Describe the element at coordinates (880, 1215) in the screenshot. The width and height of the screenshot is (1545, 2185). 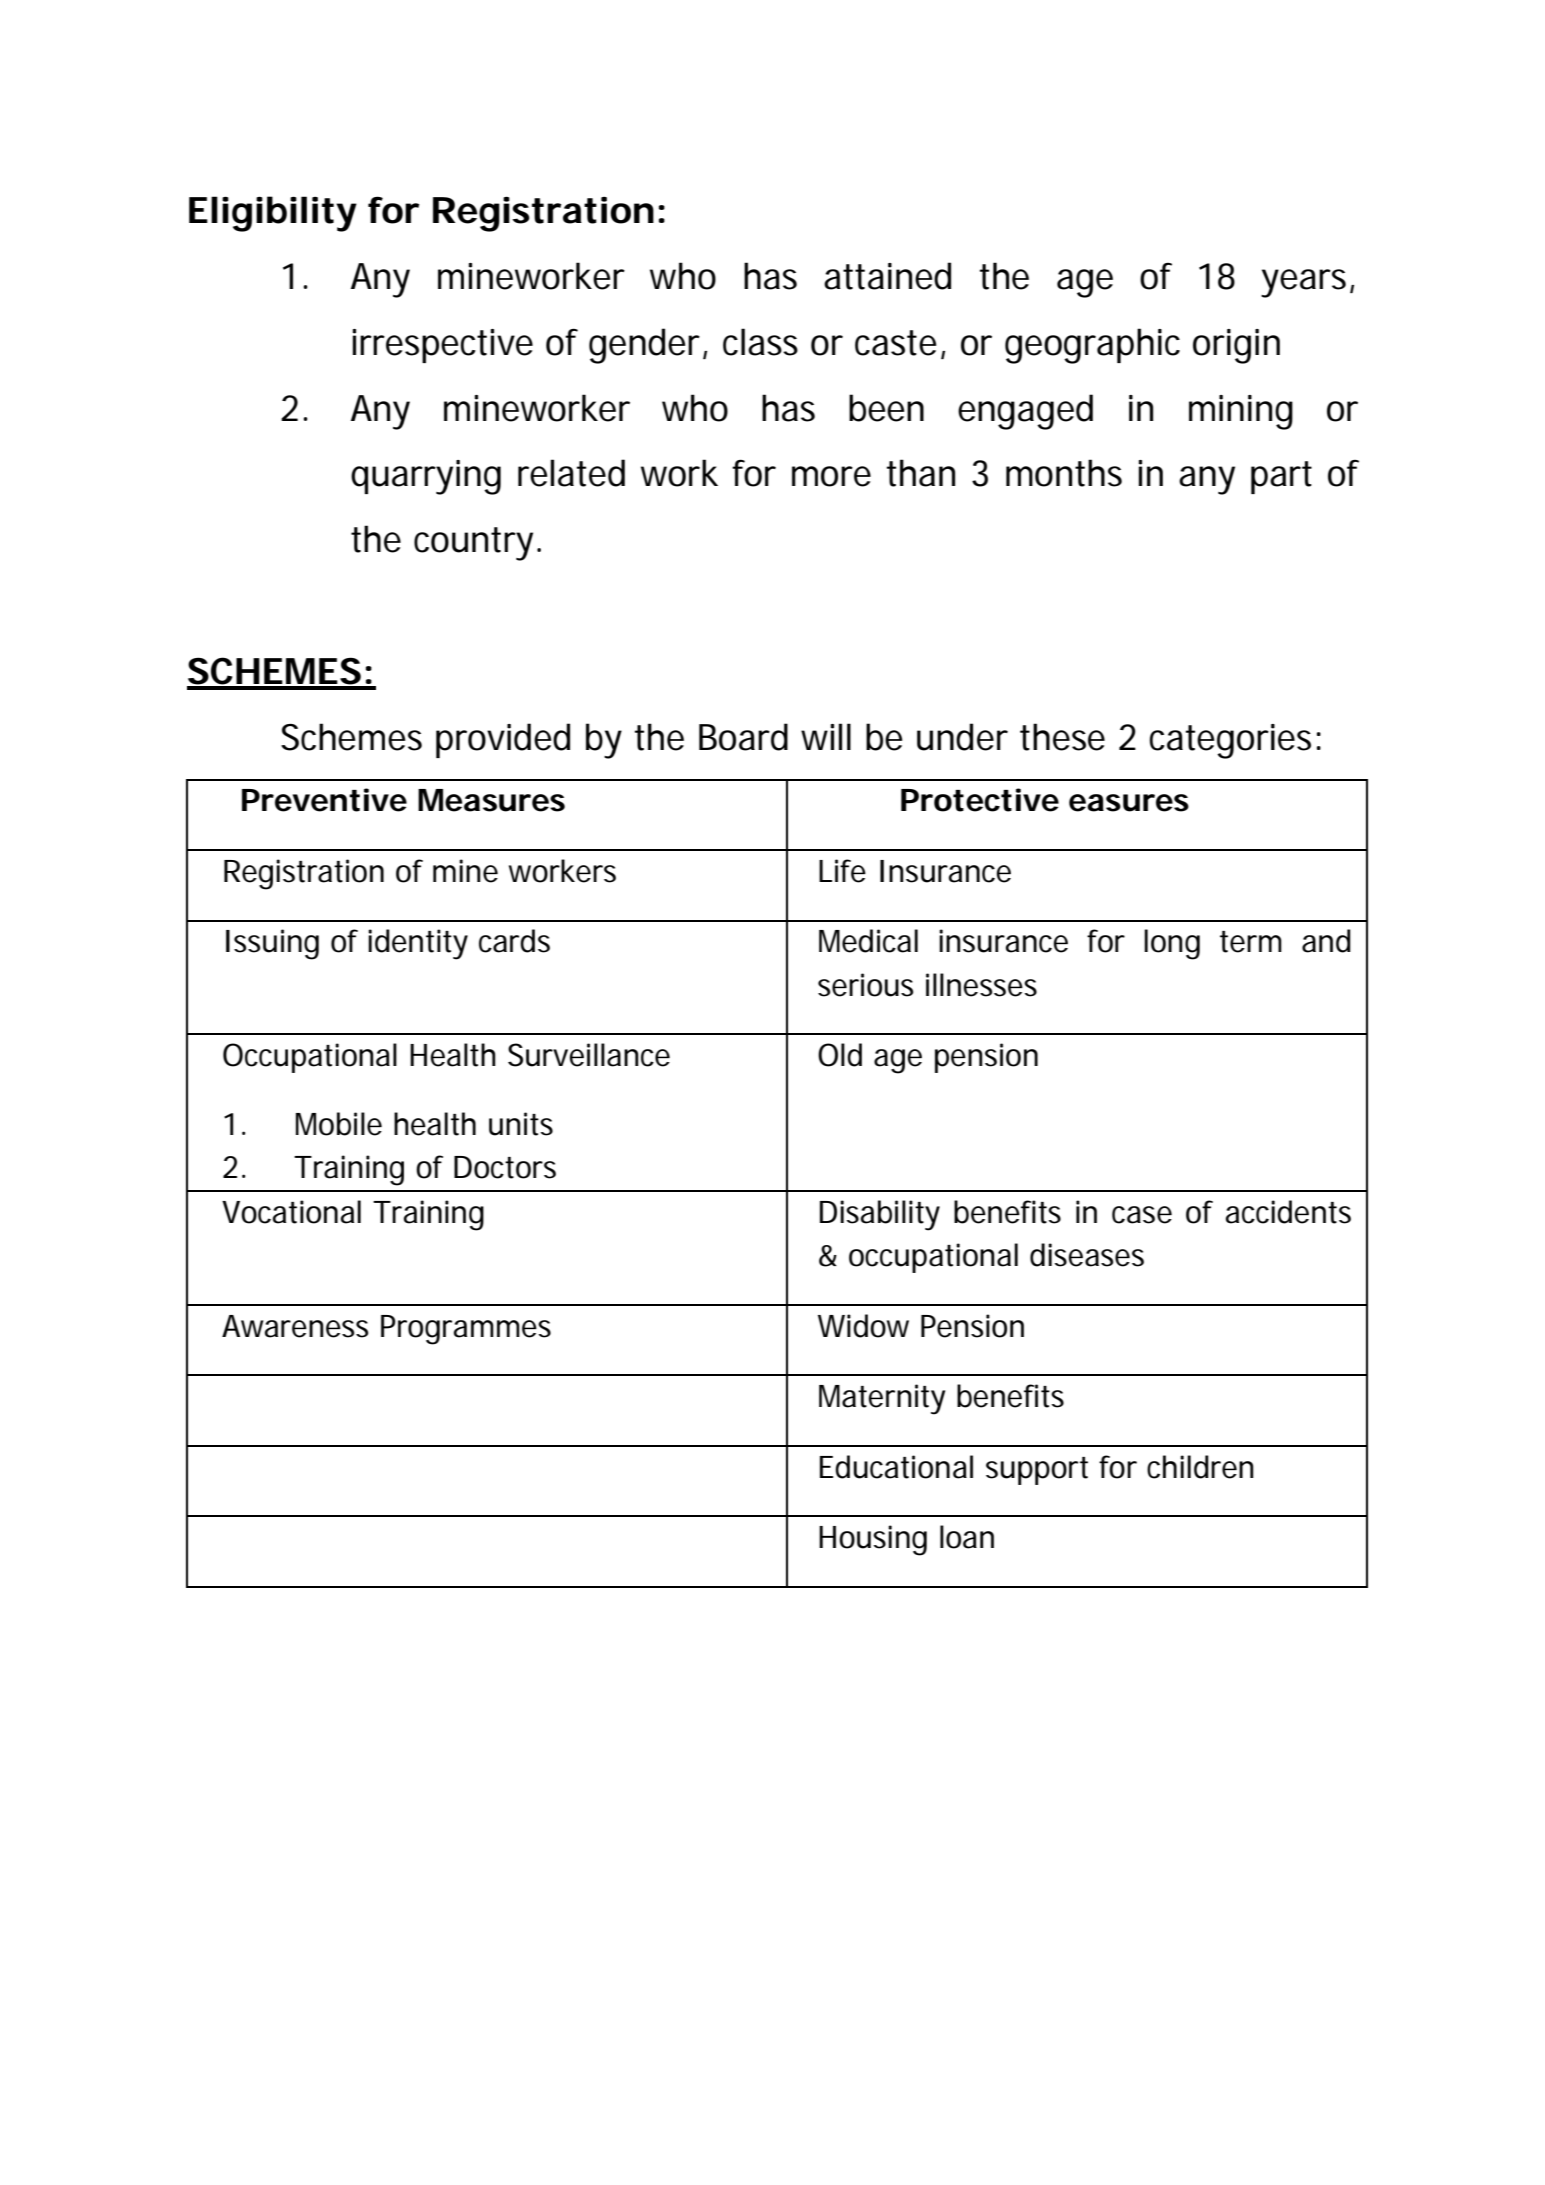
I see `Disability` at that location.
